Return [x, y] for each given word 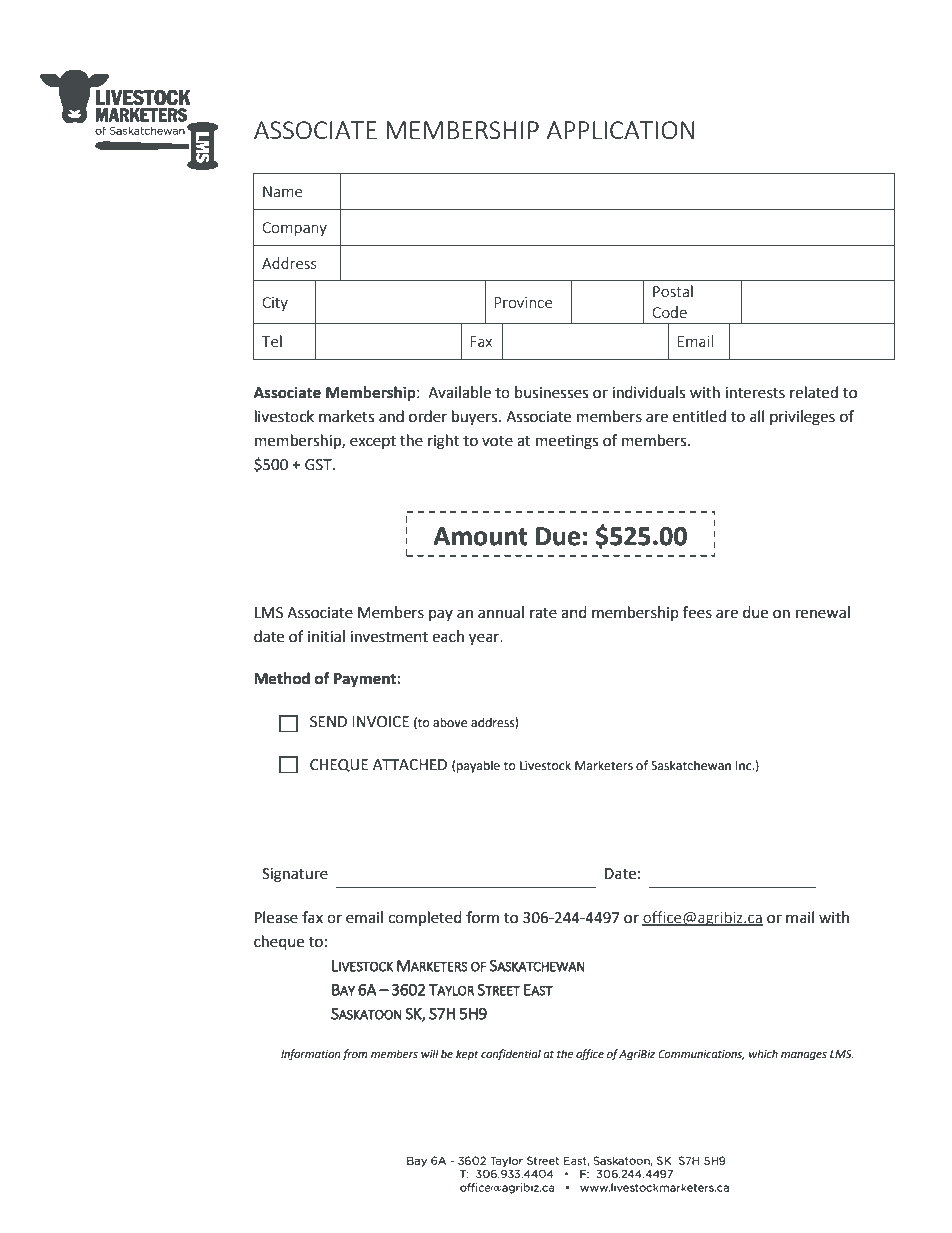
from [355, 1055]
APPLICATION [620, 130]
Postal [673, 291]
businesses [551, 392]
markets [346, 416]
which [763, 1053]
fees [697, 612]
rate [543, 613]
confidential [511, 1055]
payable [478, 766]
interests [755, 393]
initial [326, 636]
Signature [295, 875]
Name [282, 191]
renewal [823, 612]
